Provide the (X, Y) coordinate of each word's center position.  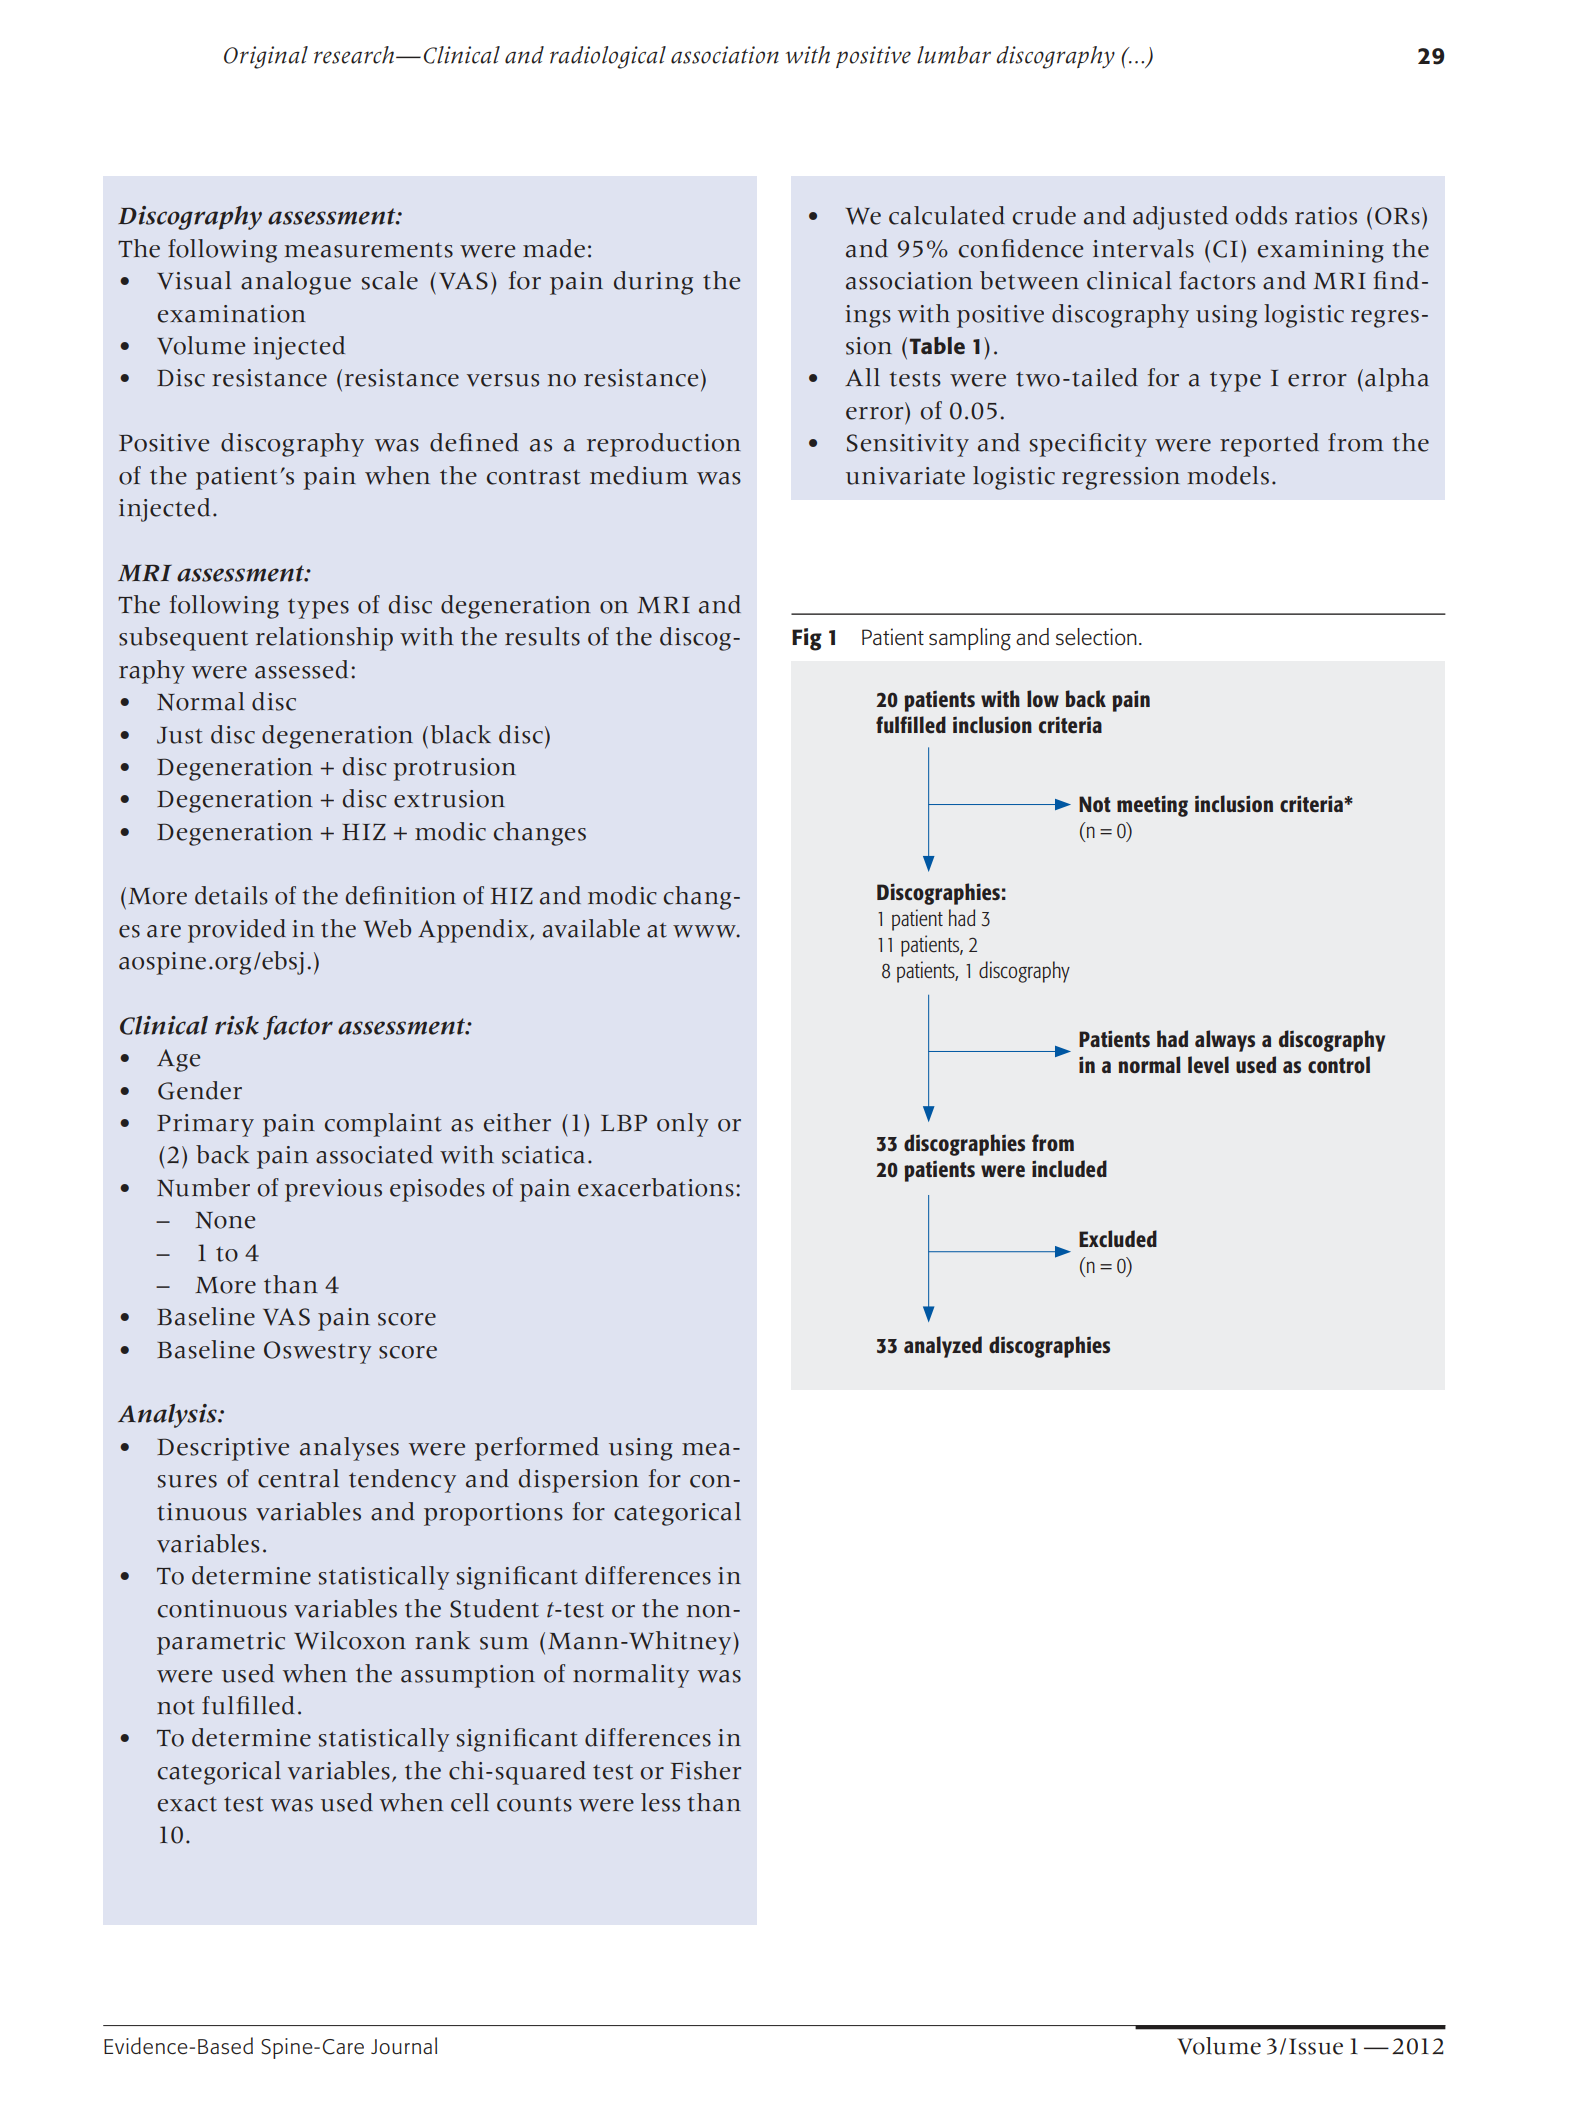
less (660, 1802)
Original (266, 57)
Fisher (706, 1770)
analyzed (943, 1347)
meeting (1152, 806)
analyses (349, 1449)
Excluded (1118, 1239)
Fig (807, 639)
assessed (301, 669)
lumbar (954, 55)
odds (1261, 215)
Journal (404, 2046)
